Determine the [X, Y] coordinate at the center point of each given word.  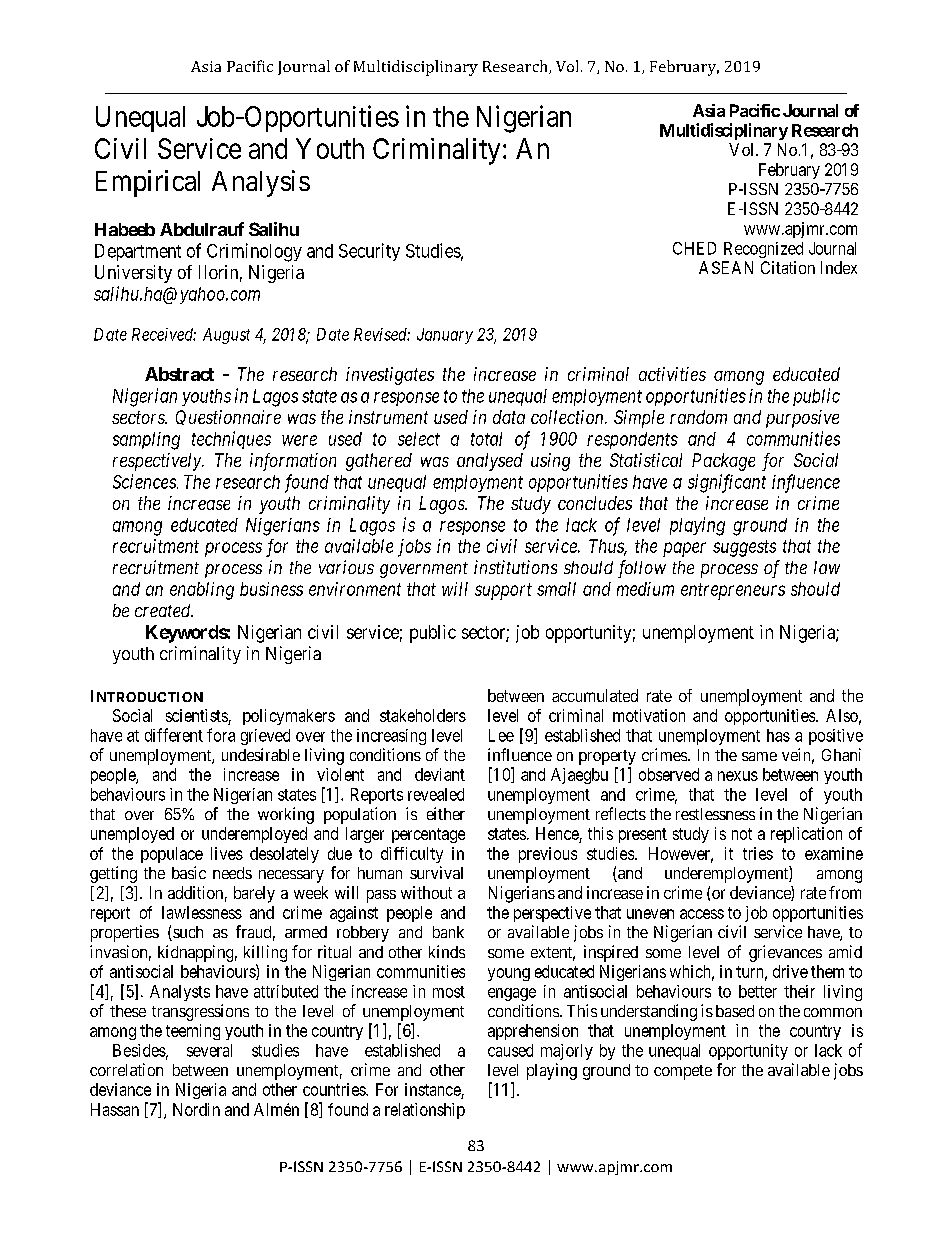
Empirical [148, 183]
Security [369, 252]
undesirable [261, 754]
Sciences [145, 481]
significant [727, 483]
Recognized [763, 250]
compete [683, 1072]
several [209, 1050]
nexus [738, 776]
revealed [436, 794]
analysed [490, 462]
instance [433, 1089]
